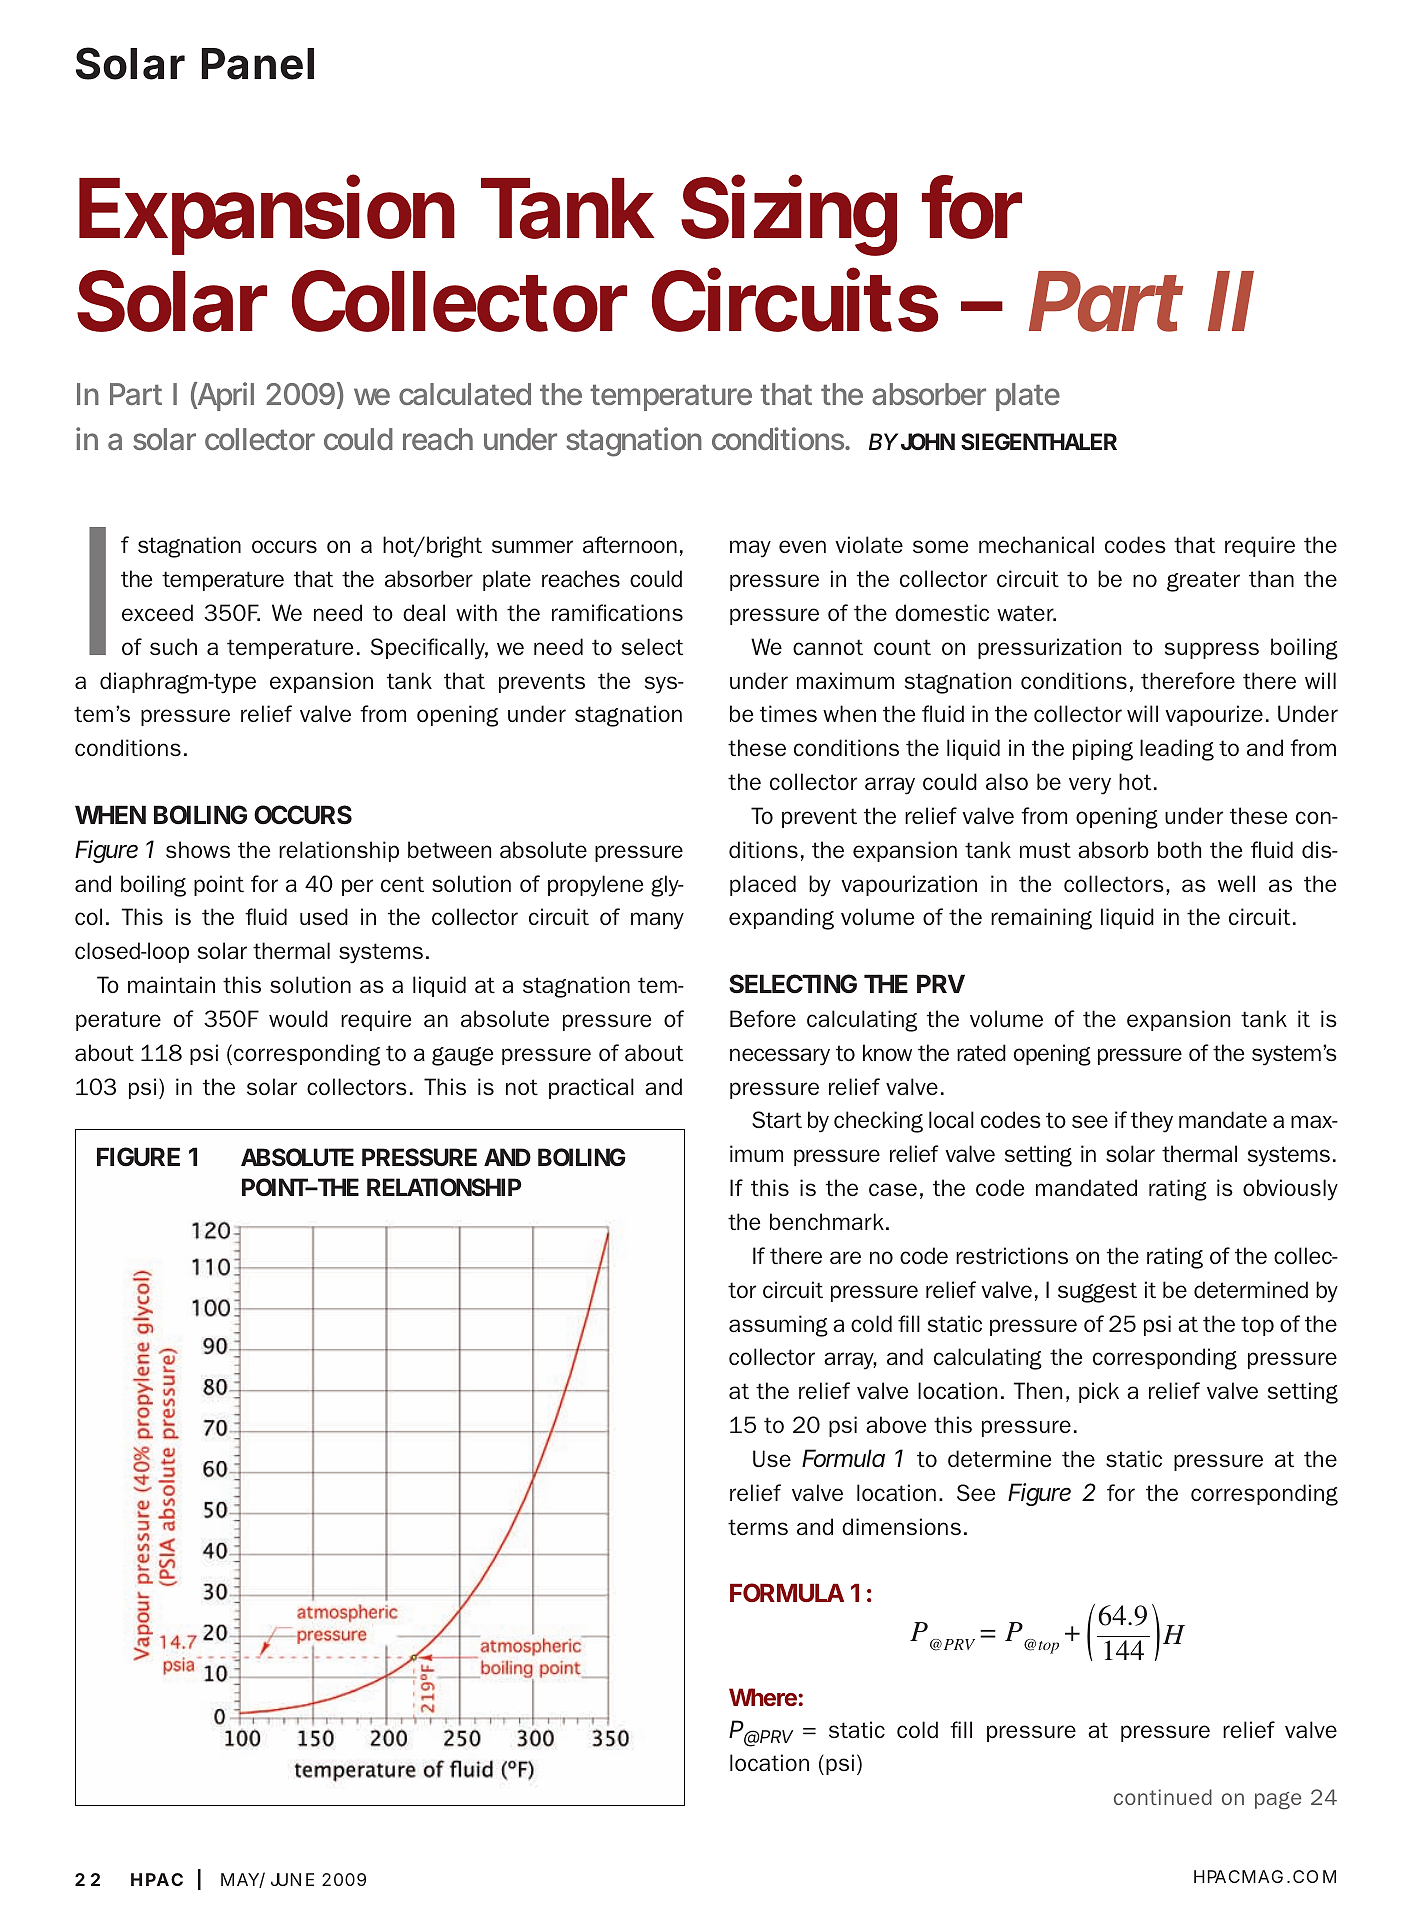  Describe the element at coordinates (1236, 883) in the screenshot. I see `well` at that location.
